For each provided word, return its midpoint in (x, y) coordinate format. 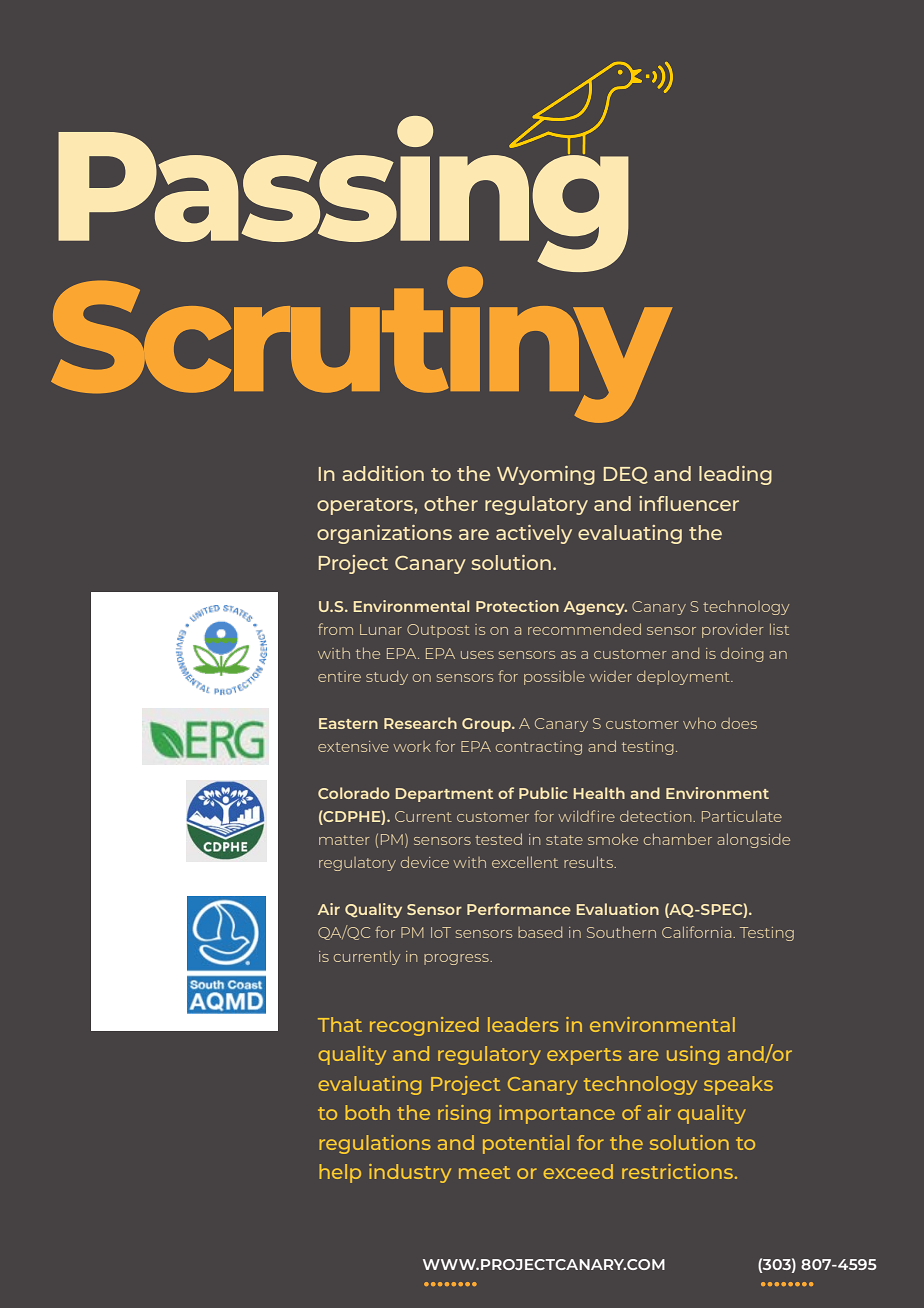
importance (557, 1114)
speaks (738, 1085)
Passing (343, 194)
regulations (374, 1144)
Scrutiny (361, 343)
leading (735, 475)
